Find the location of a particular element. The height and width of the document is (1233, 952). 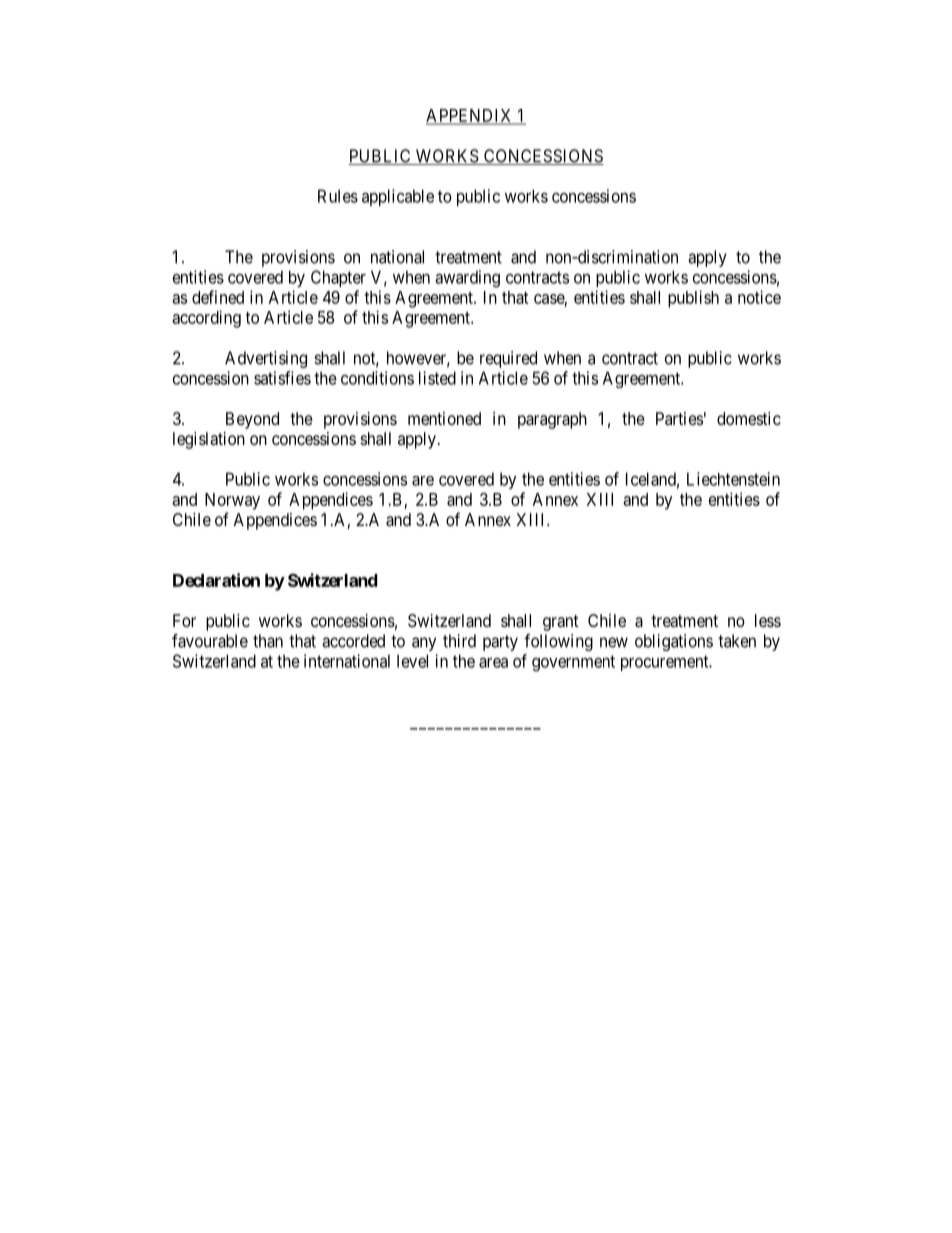

Advertising is located at coordinates (266, 359).
